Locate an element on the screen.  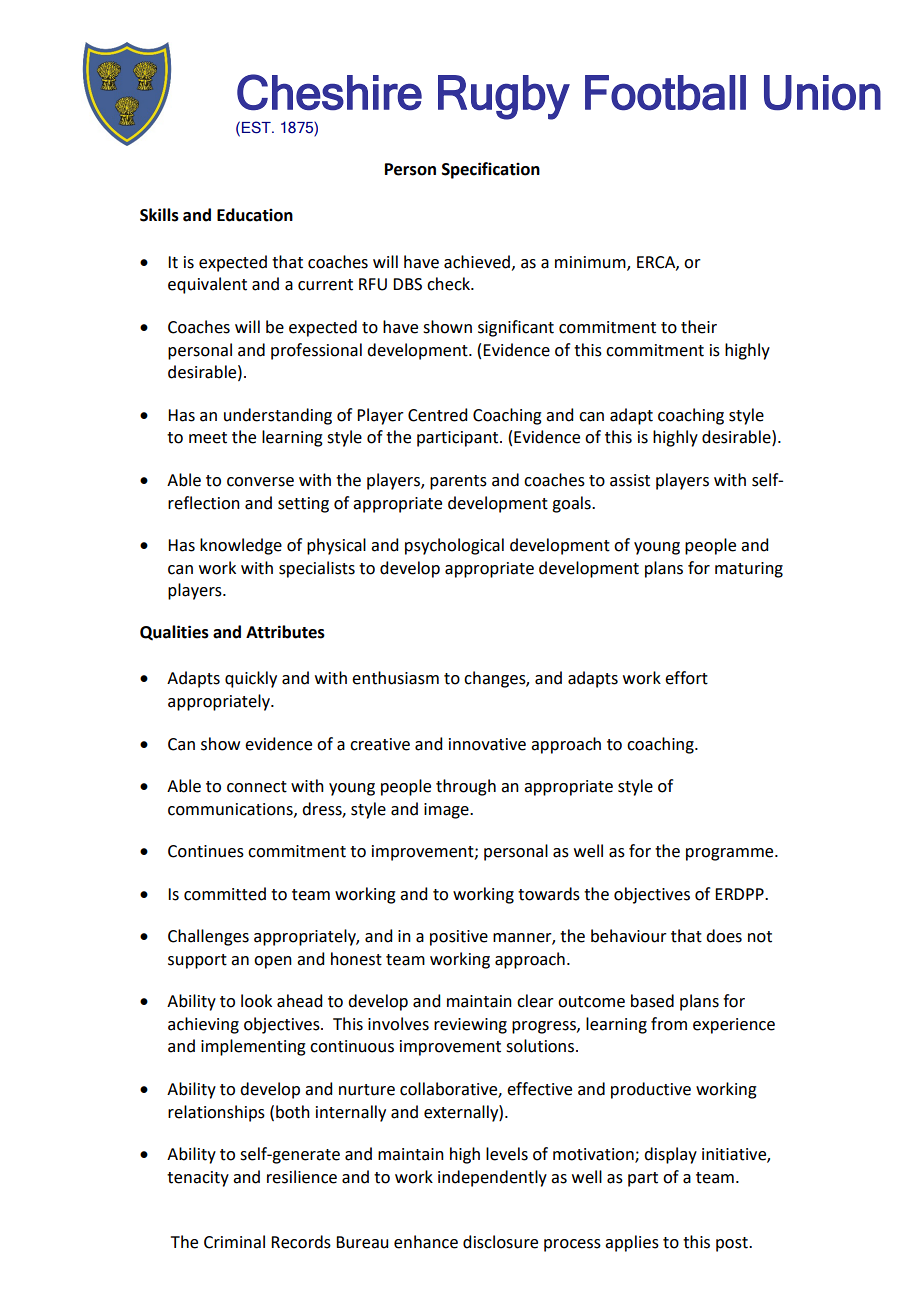
Cheshire is located at coordinates (329, 92).
